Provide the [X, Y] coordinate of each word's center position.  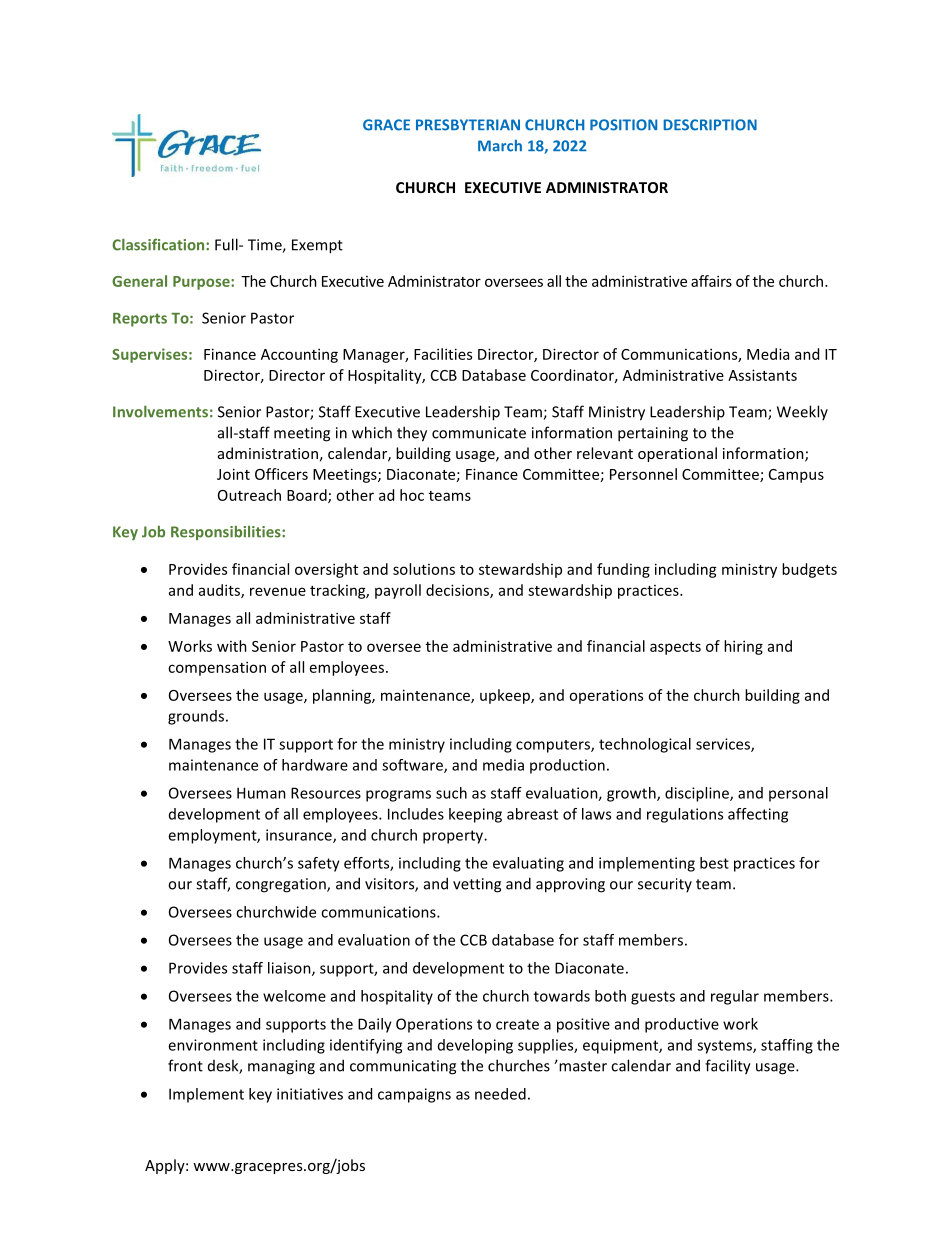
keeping [475, 815]
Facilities [443, 354]
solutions [424, 569]
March [500, 146]
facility [728, 1067]
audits [220, 591]
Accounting [299, 355]
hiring [743, 647]
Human [261, 793]
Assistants [762, 375]
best [714, 863]
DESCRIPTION [710, 125]
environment [213, 1045]
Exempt [317, 246]
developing [475, 1046]
